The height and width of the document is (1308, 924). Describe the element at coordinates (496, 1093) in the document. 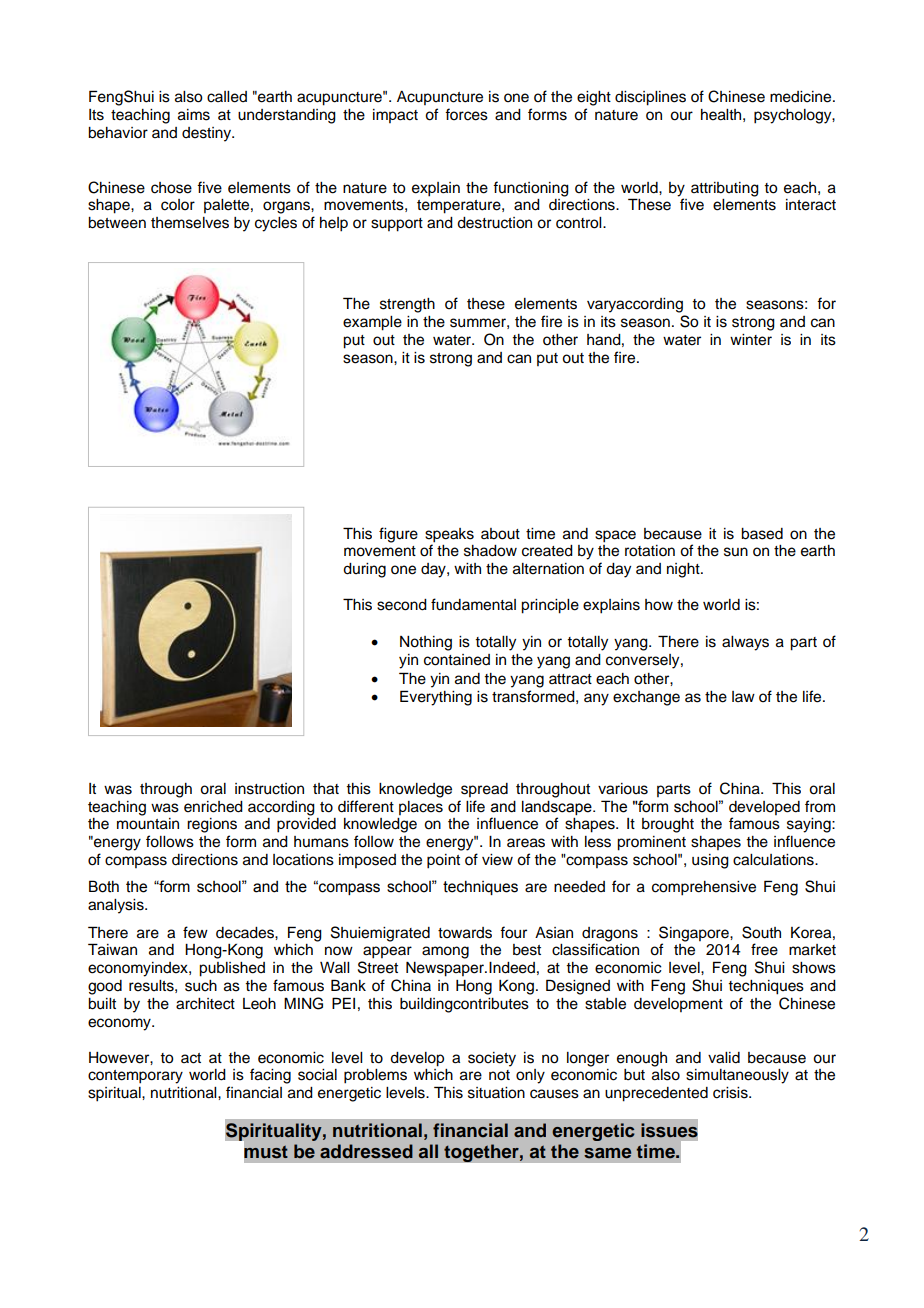

I see `situation` at that location.
